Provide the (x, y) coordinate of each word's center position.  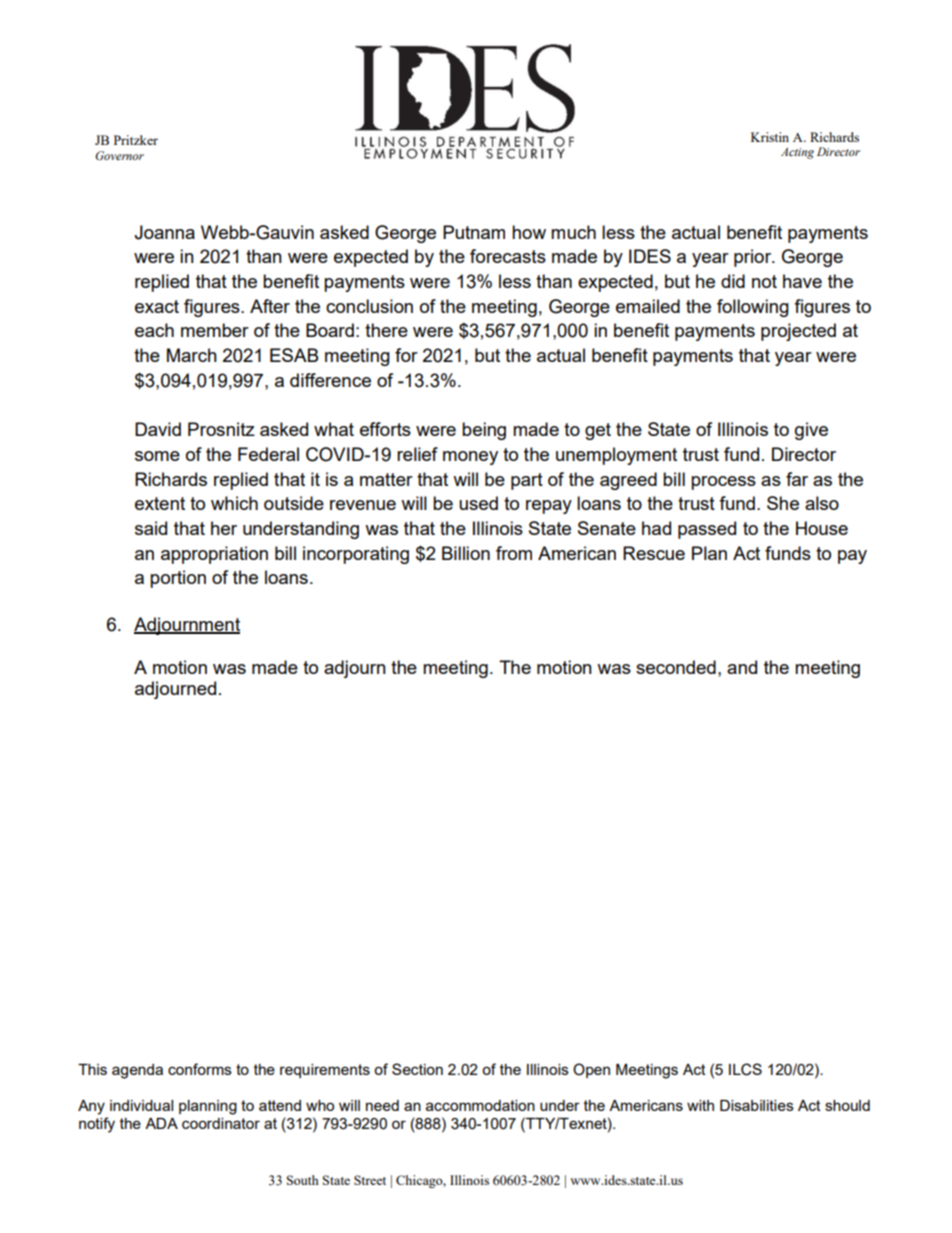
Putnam (474, 232)
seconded (676, 667)
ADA (161, 1123)
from (514, 553)
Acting (797, 153)
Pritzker (136, 140)
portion (178, 579)
